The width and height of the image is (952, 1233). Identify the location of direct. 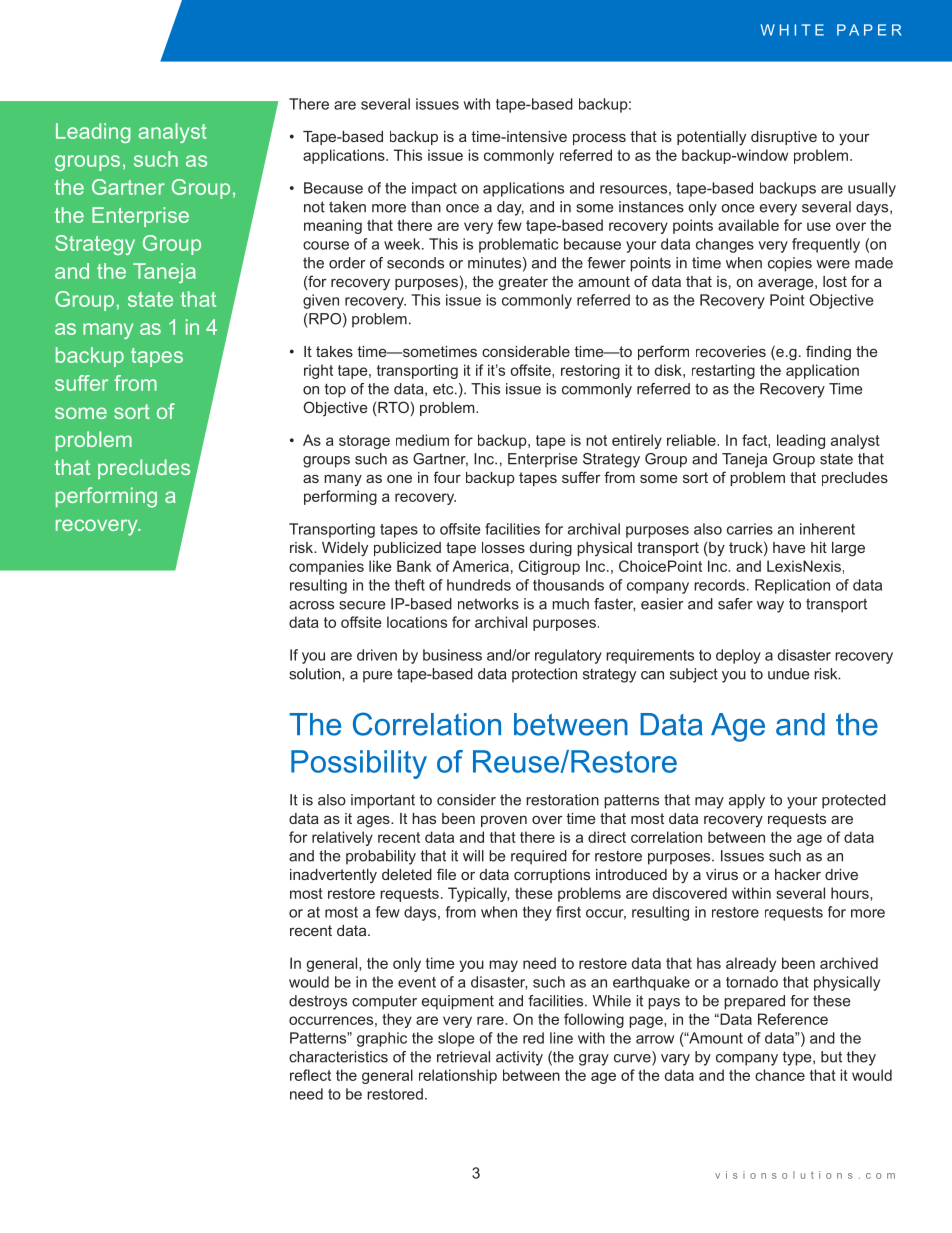
(607, 837).
